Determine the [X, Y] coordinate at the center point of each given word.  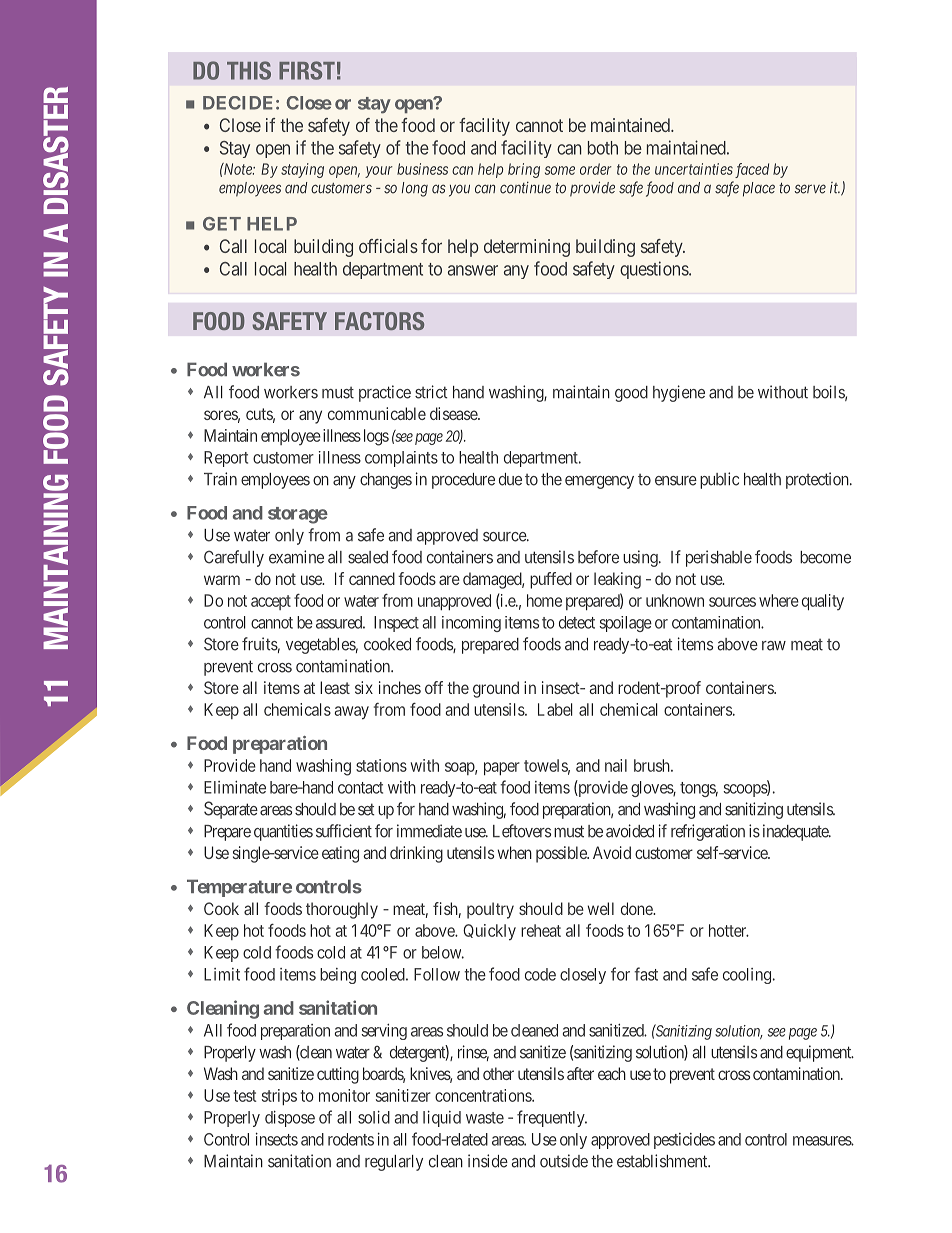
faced [752, 170]
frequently [552, 1118]
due [510, 479]
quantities [283, 832]
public [719, 480]
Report [226, 459]
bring [524, 170]
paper [502, 768]
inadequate [797, 832]
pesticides [684, 1141]
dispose [290, 1118]
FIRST [307, 70]
